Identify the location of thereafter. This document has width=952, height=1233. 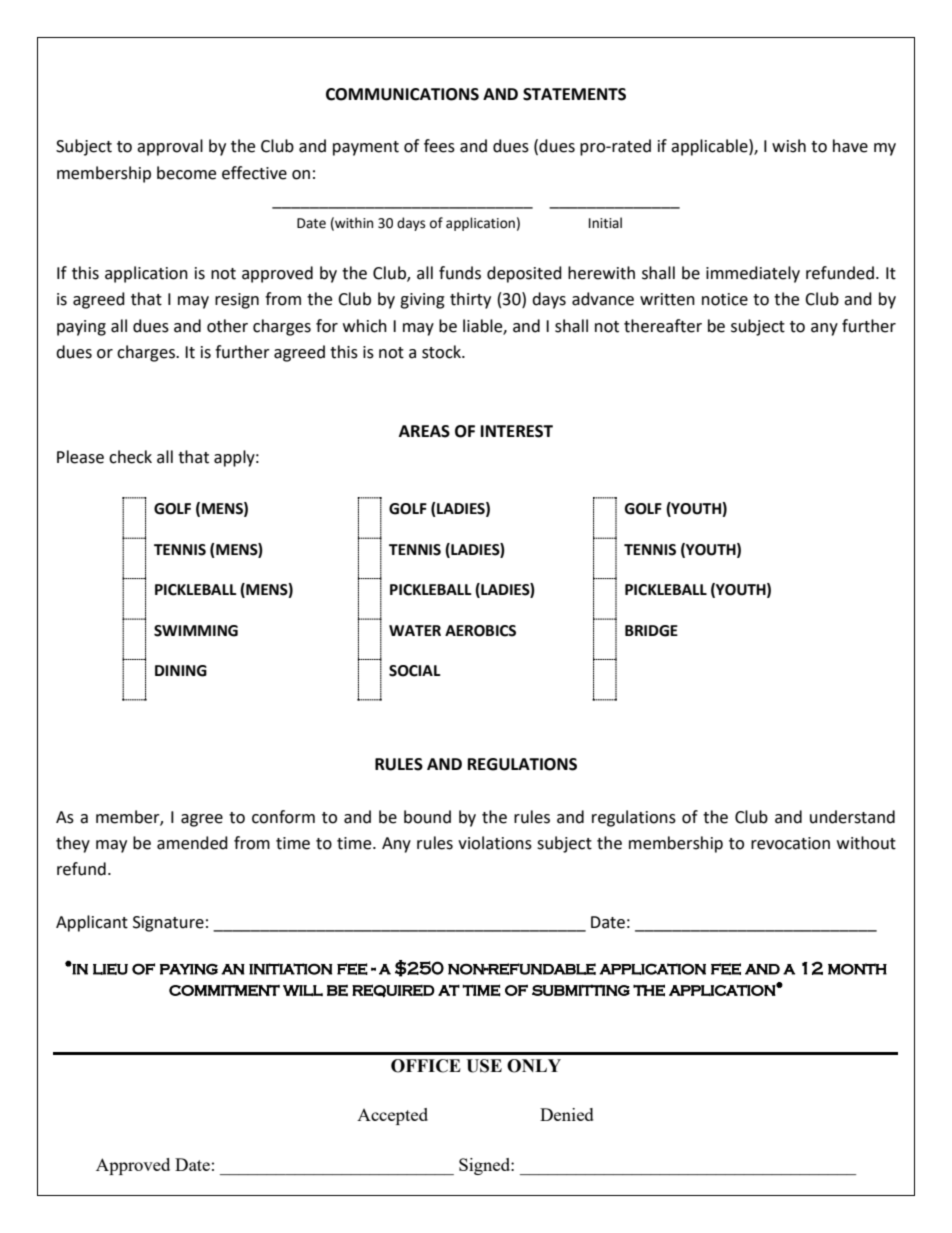
(663, 326).
